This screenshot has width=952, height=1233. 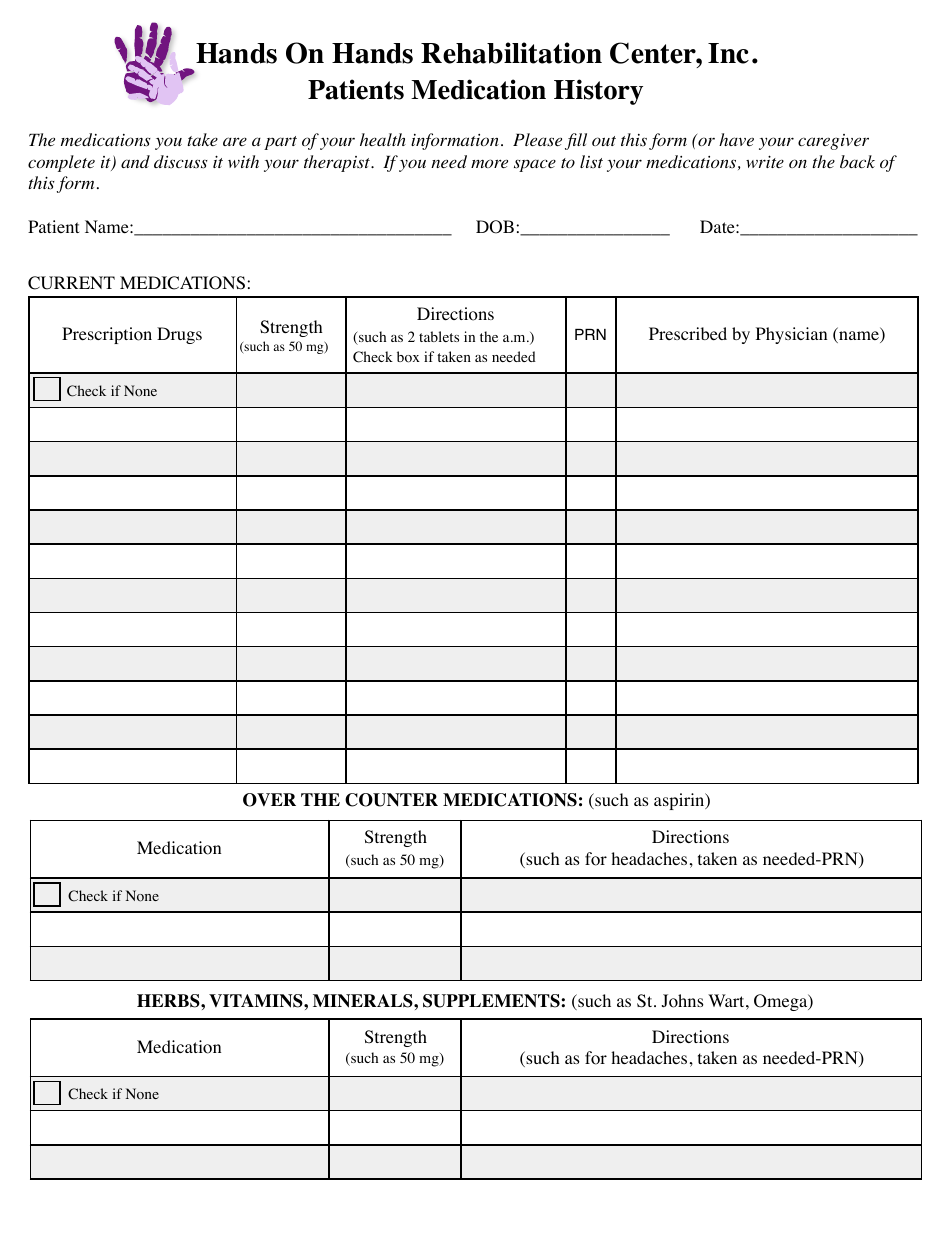 I want to click on SUPPLEMENTS, so click(x=492, y=1001).
